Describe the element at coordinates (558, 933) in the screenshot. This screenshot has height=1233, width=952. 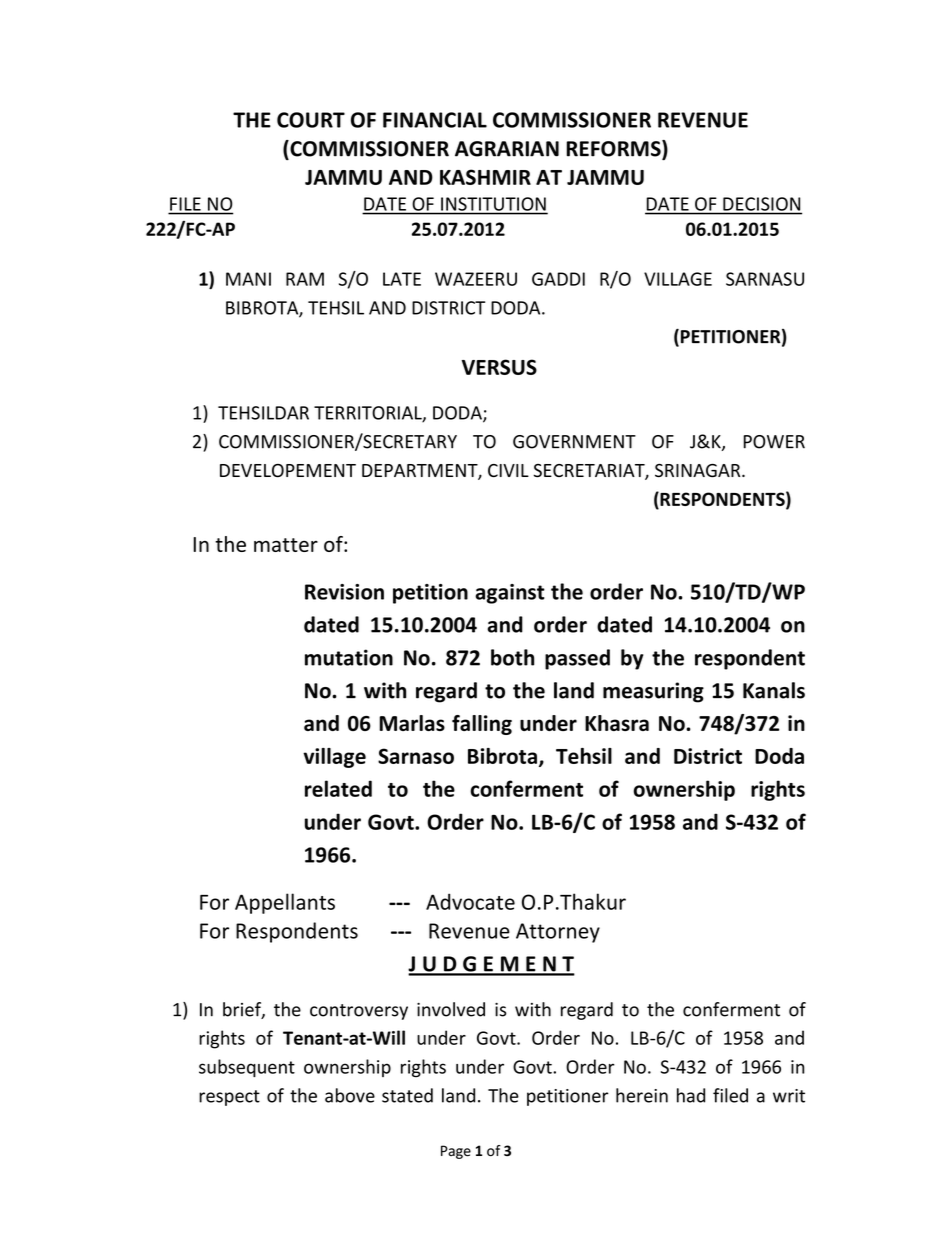
I see `Attorney` at that location.
